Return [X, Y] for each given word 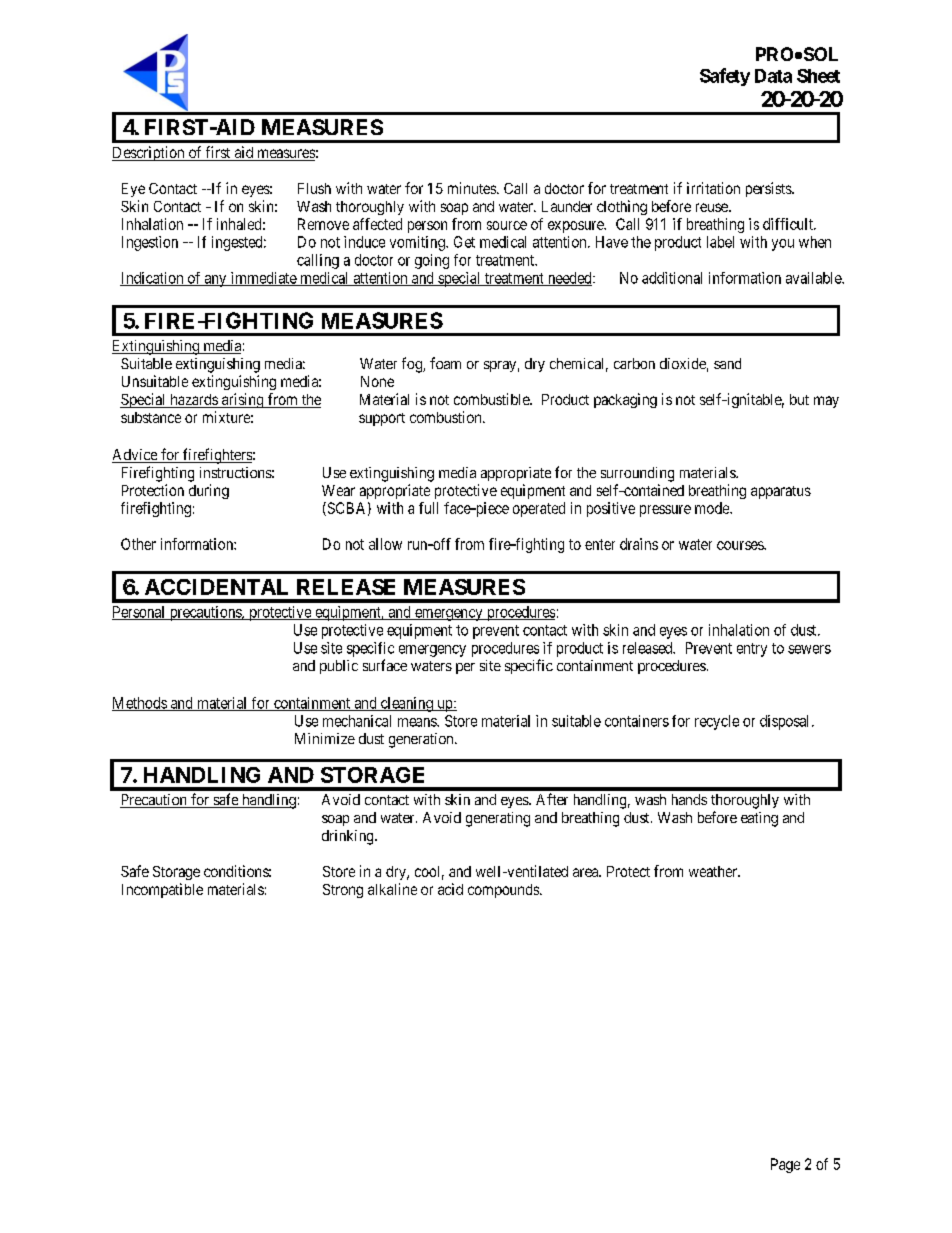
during [209, 491]
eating [759, 819]
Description [149, 153]
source [507, 225]
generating [498, 819]
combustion [447, 417]
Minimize [325, 738]
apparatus [781, 492]
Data [773, 76]
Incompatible [162, 890]
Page [785, 1165]
